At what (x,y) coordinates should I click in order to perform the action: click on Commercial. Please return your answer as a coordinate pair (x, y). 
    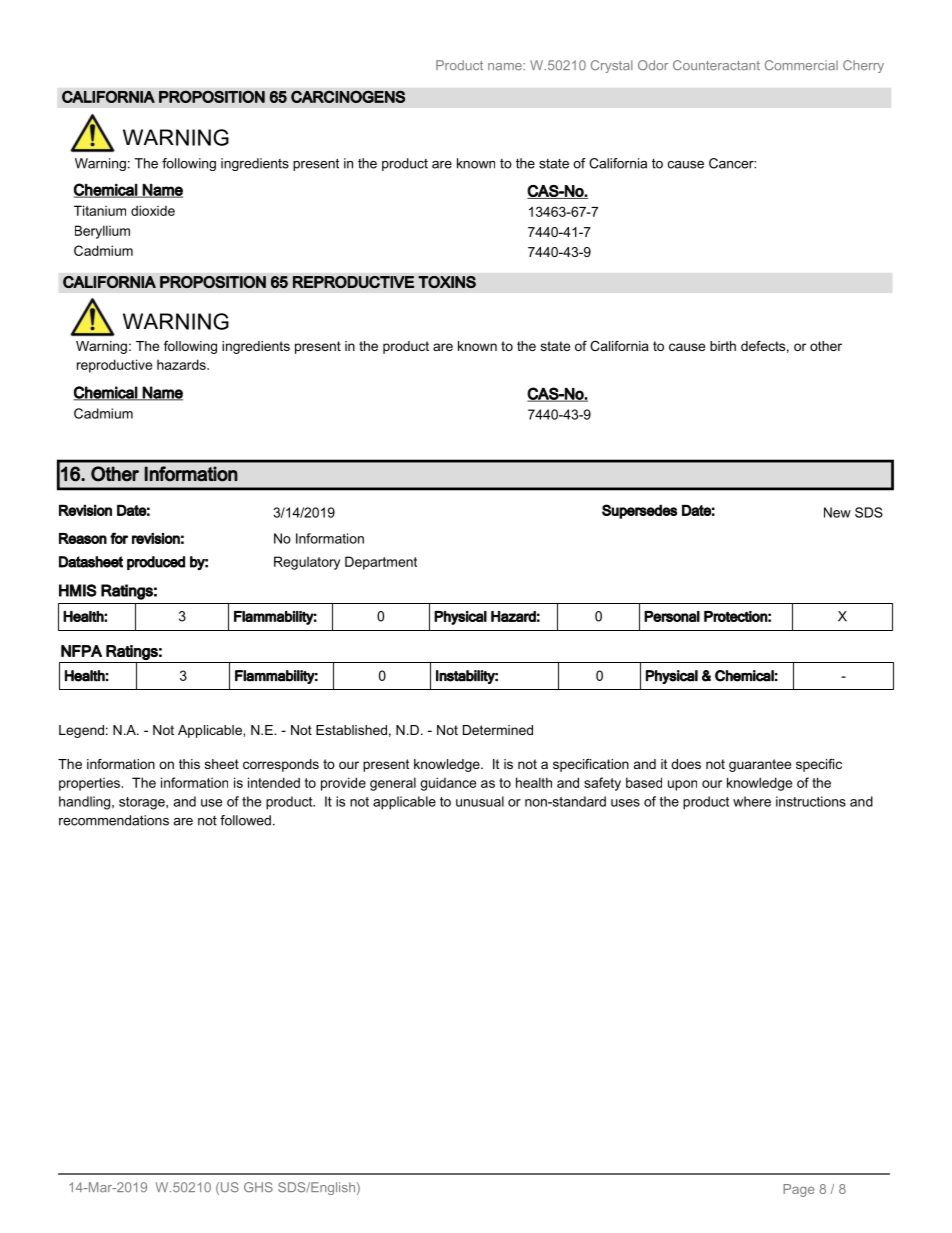
    Looking at the image, I should click on (801, 65).
